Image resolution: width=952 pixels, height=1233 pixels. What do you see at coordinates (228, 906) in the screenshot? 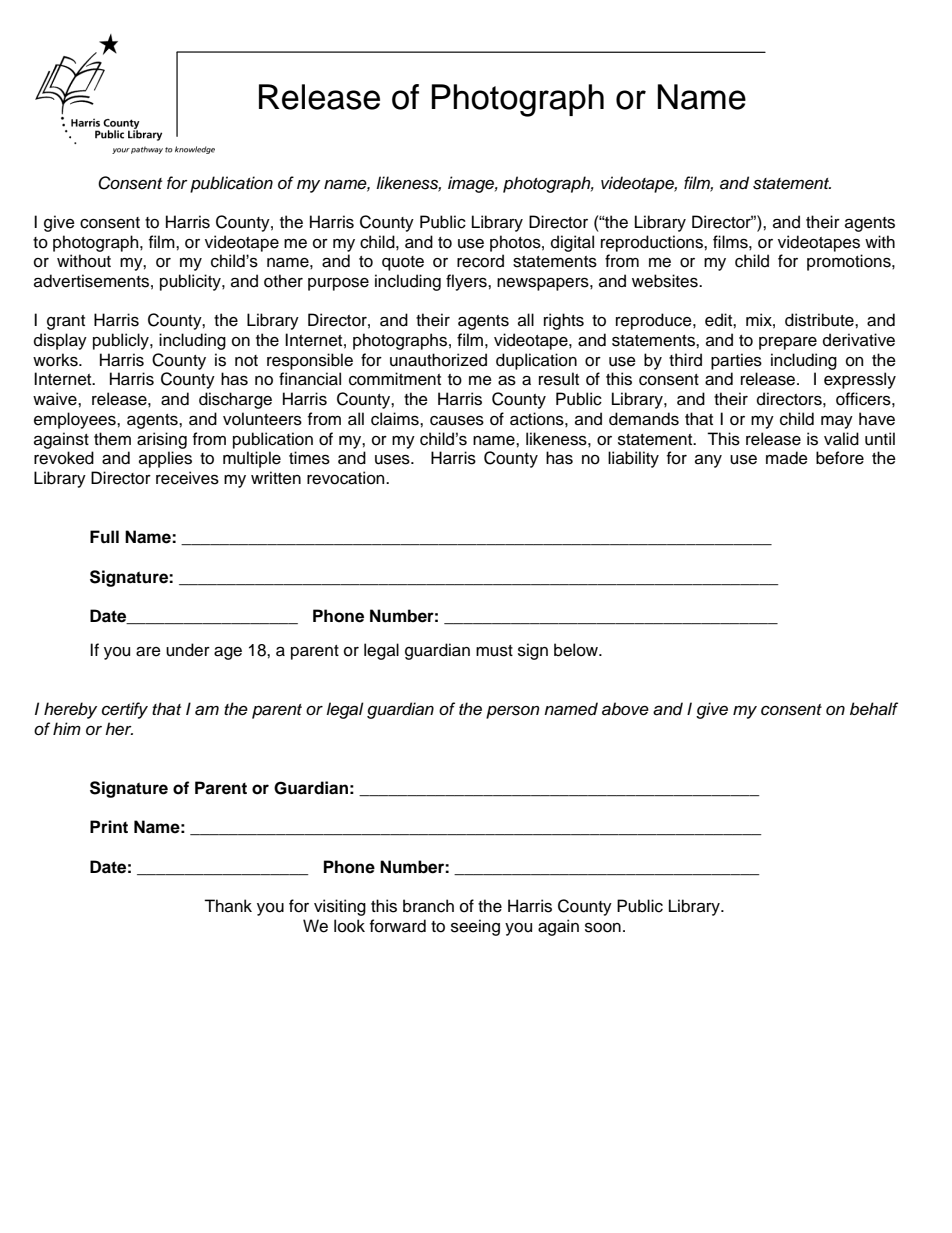
I see `Thank` at bounding box center [228, 906].
